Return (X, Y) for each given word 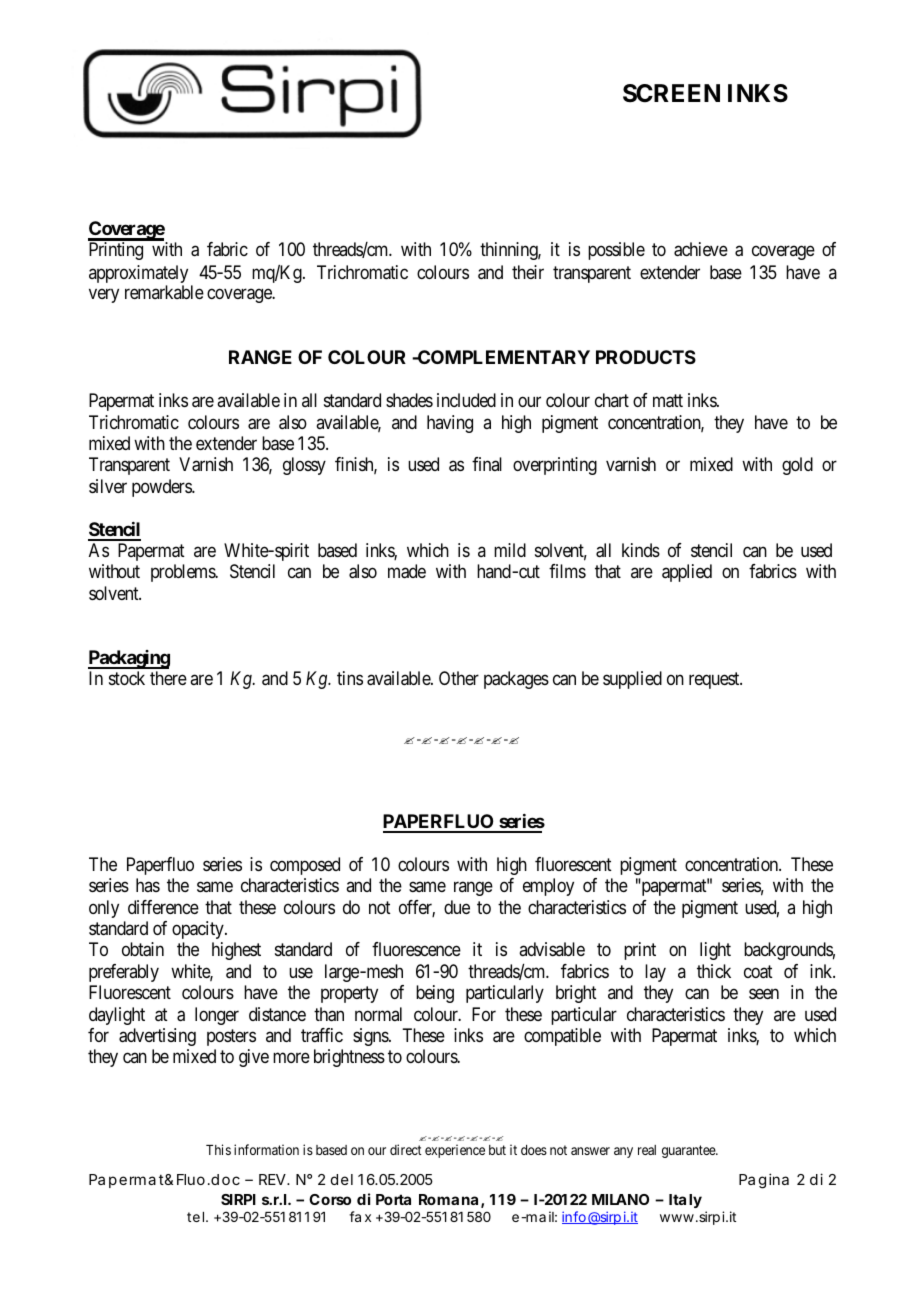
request (715, 680)
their (528, 272)
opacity (199, 930)
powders (162, 488)
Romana (448, 1199)
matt (668, 401)
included (466, 400)
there (168, 678)
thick (714, 971)
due (457, 907)
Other (459, 678)
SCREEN (671, 93)
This (218, 1149)
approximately (138, 275)
